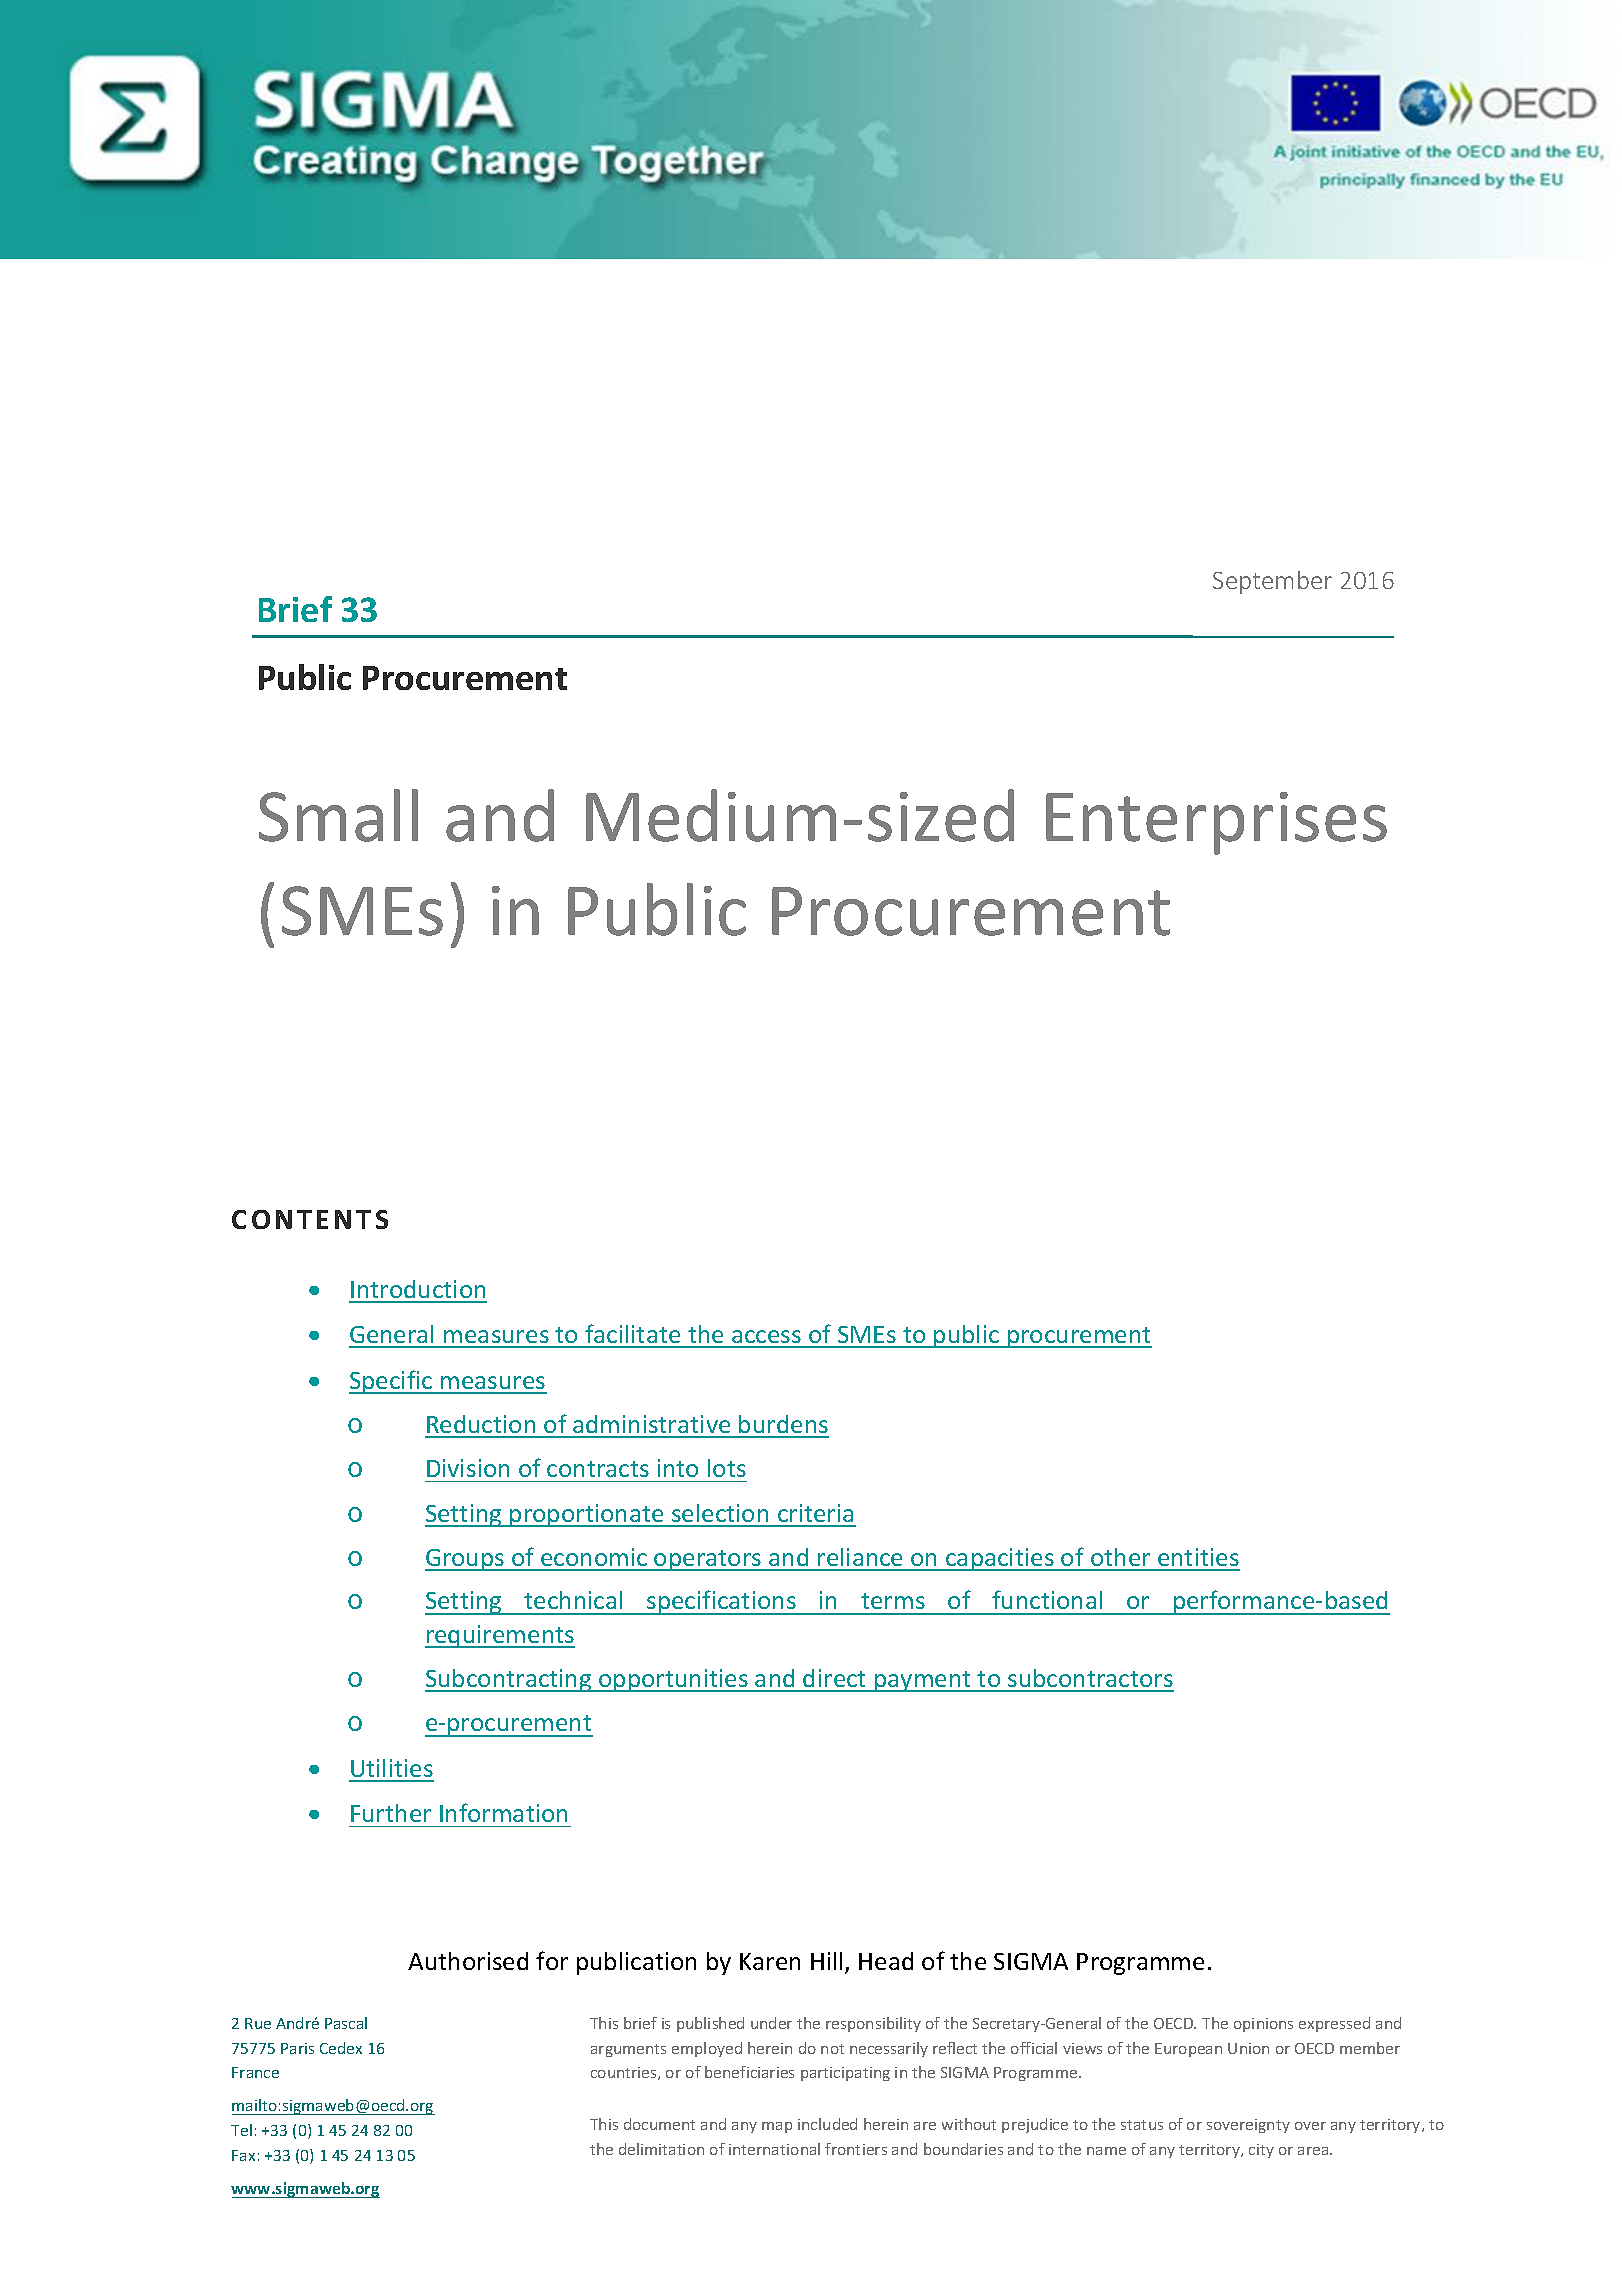 The height and width of the screenshot is (2294, 1622). Describe the element at coordinates (923, 1681) in the screenshot. I see `payment` at that location.
